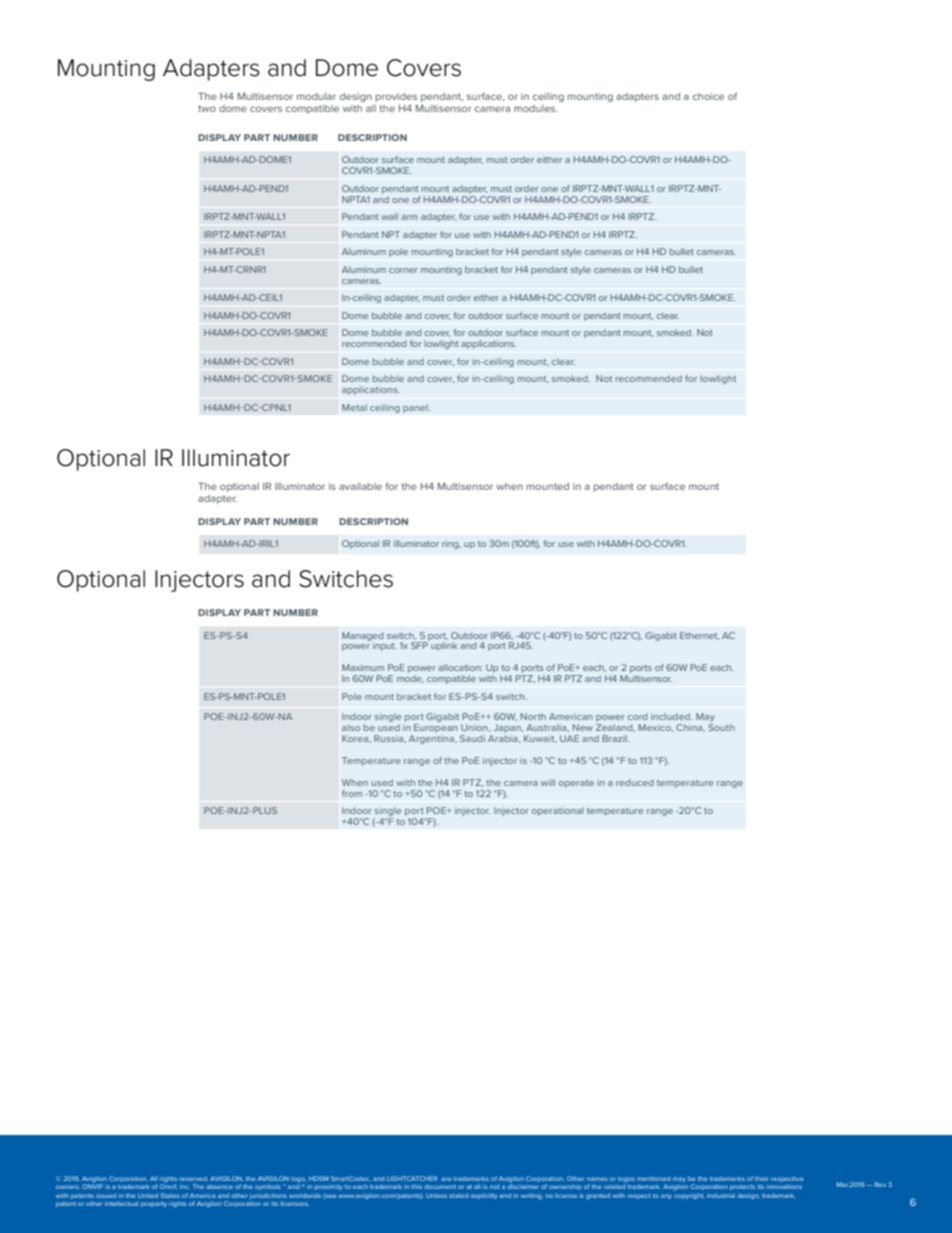 The width and height of the screenshot is (952, 1233). Describe the element at coordinates (207, 108) in the screenshot. I see `two` at that location.
